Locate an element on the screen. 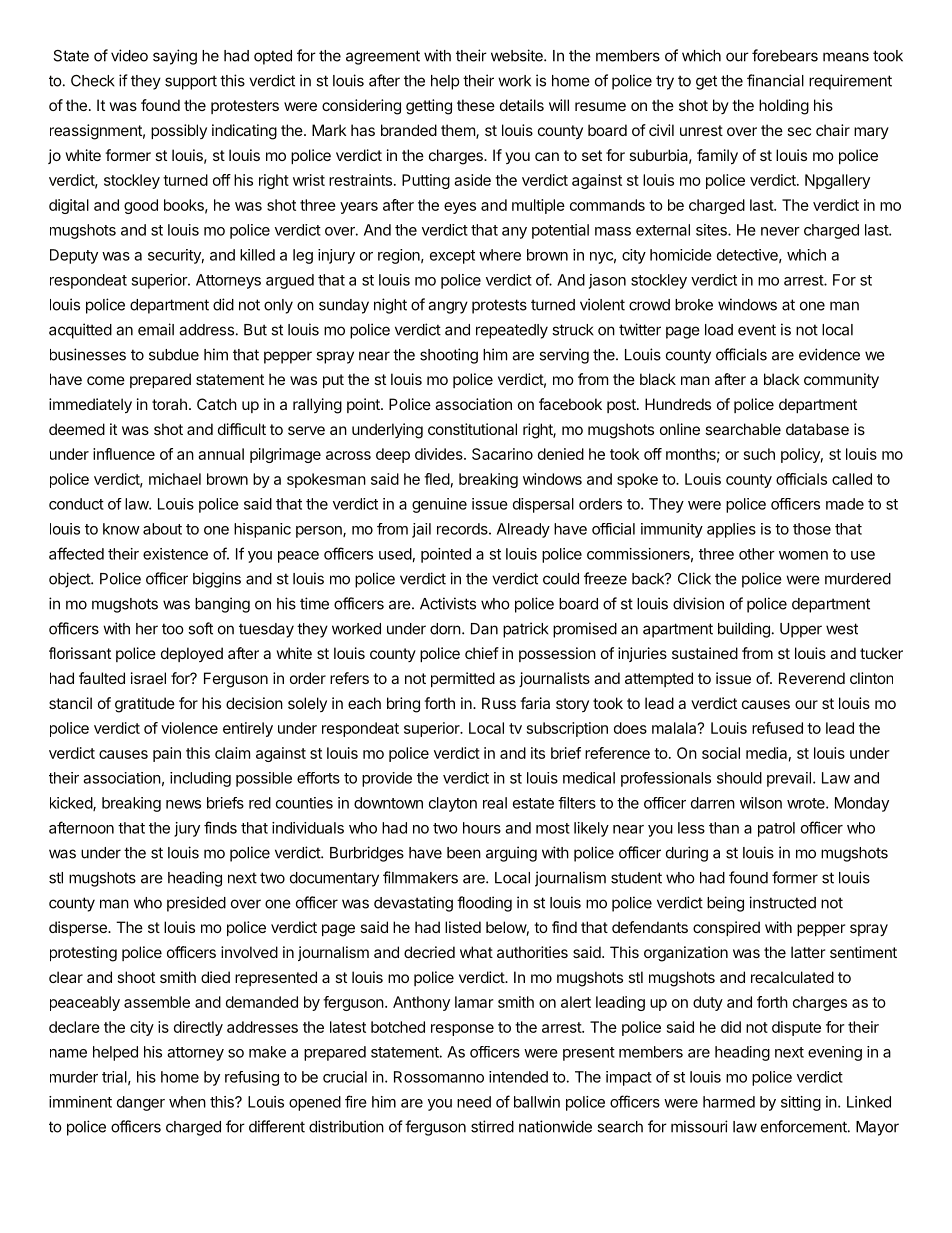 This screenshot has width=952, height=1233. permitted is located at coordinates (463, 679).
